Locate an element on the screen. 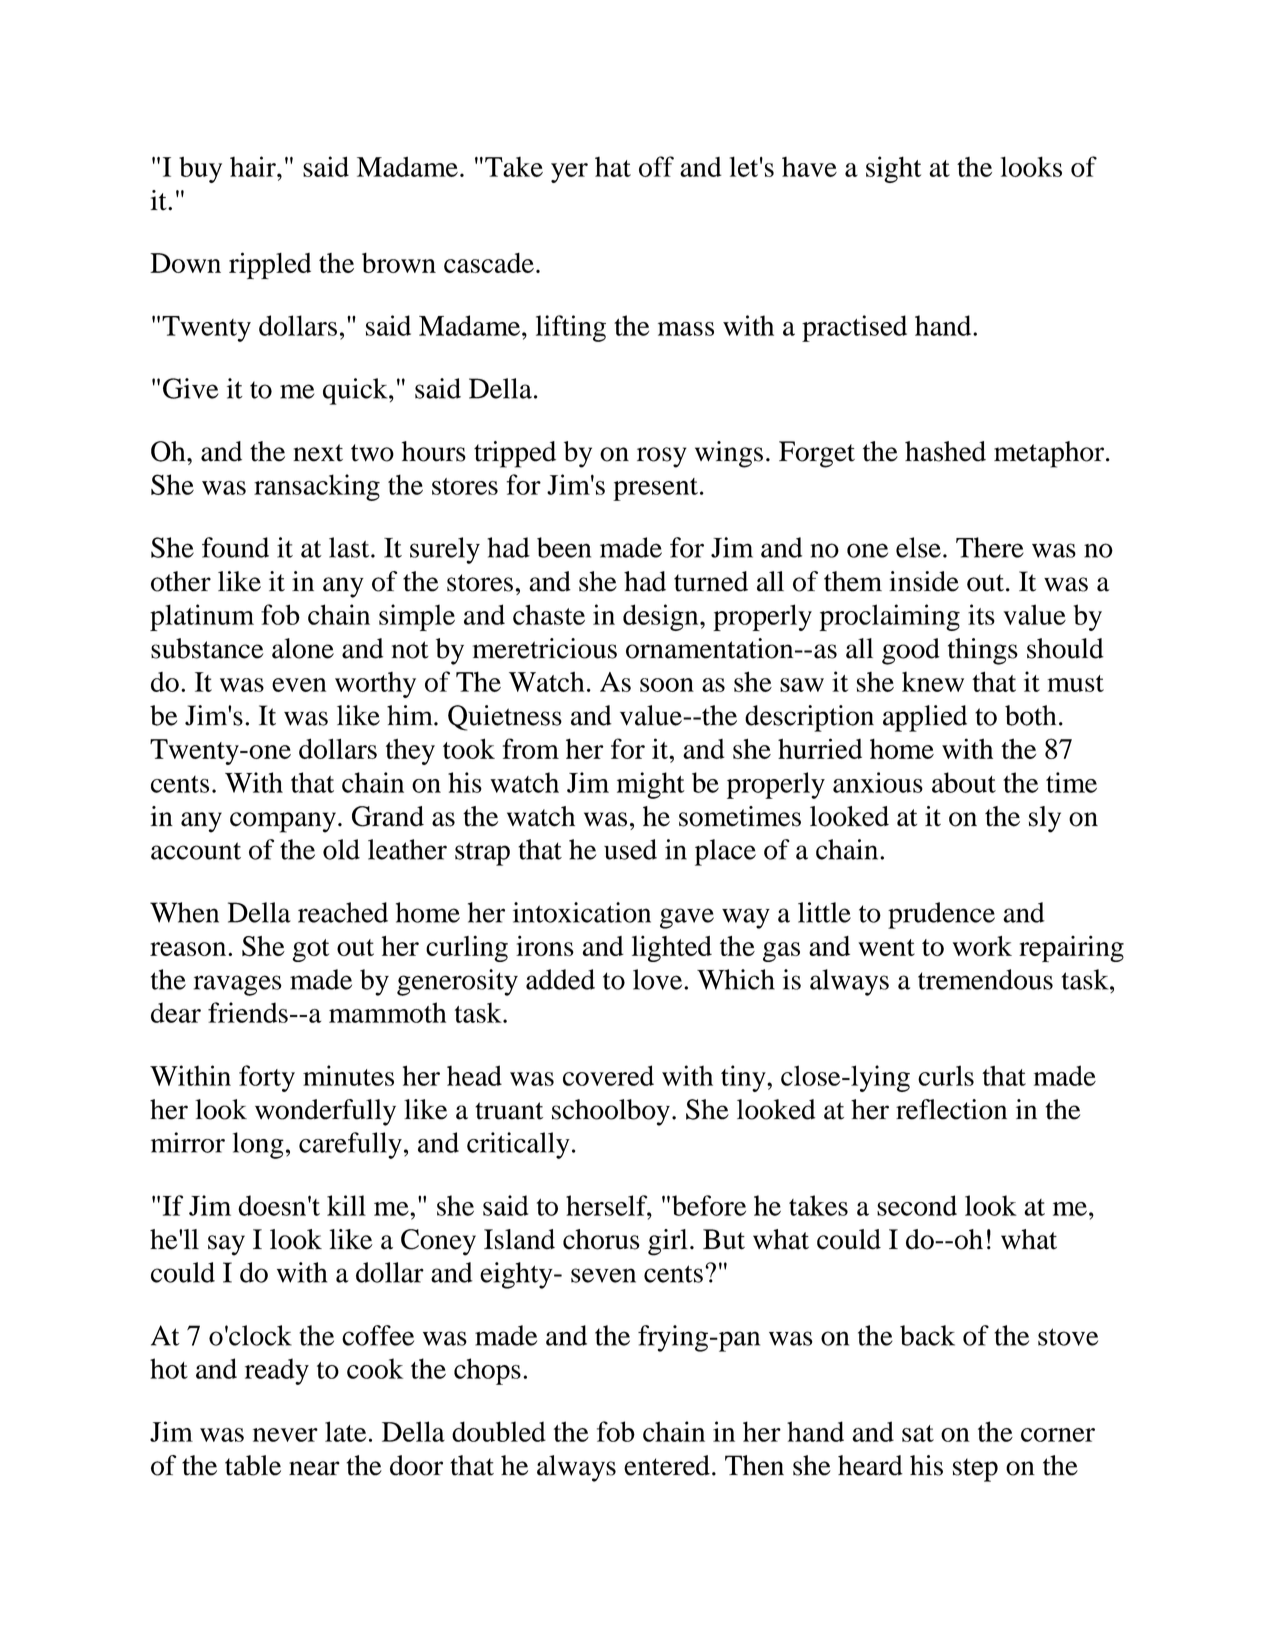 The width and height of the screenshot is (1276, 1651). entered is located at coordinates (667, 1465).
